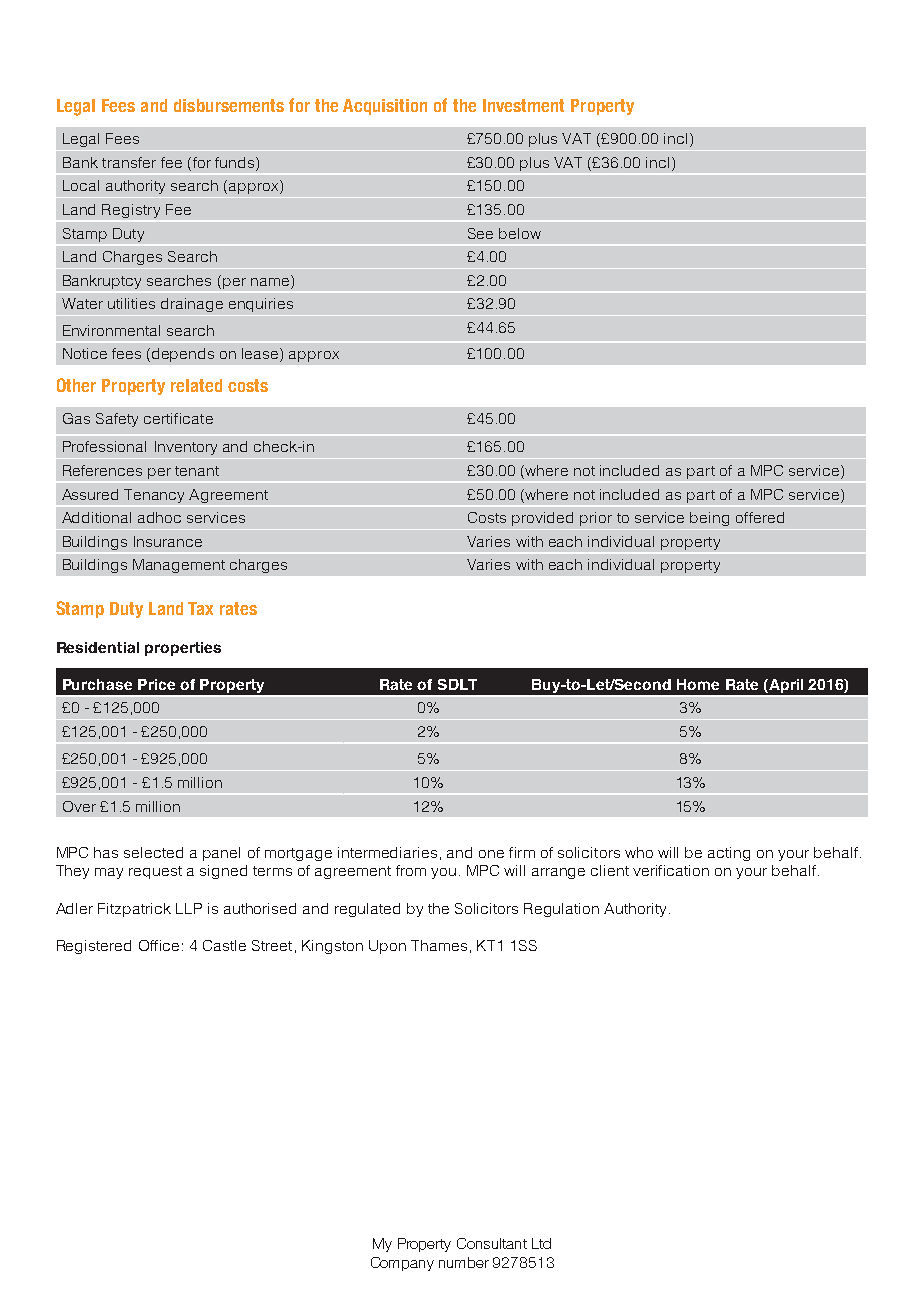  Describe the element at coordinates (541, 1243) in the screenshot. I see `Ltd` at that location.
